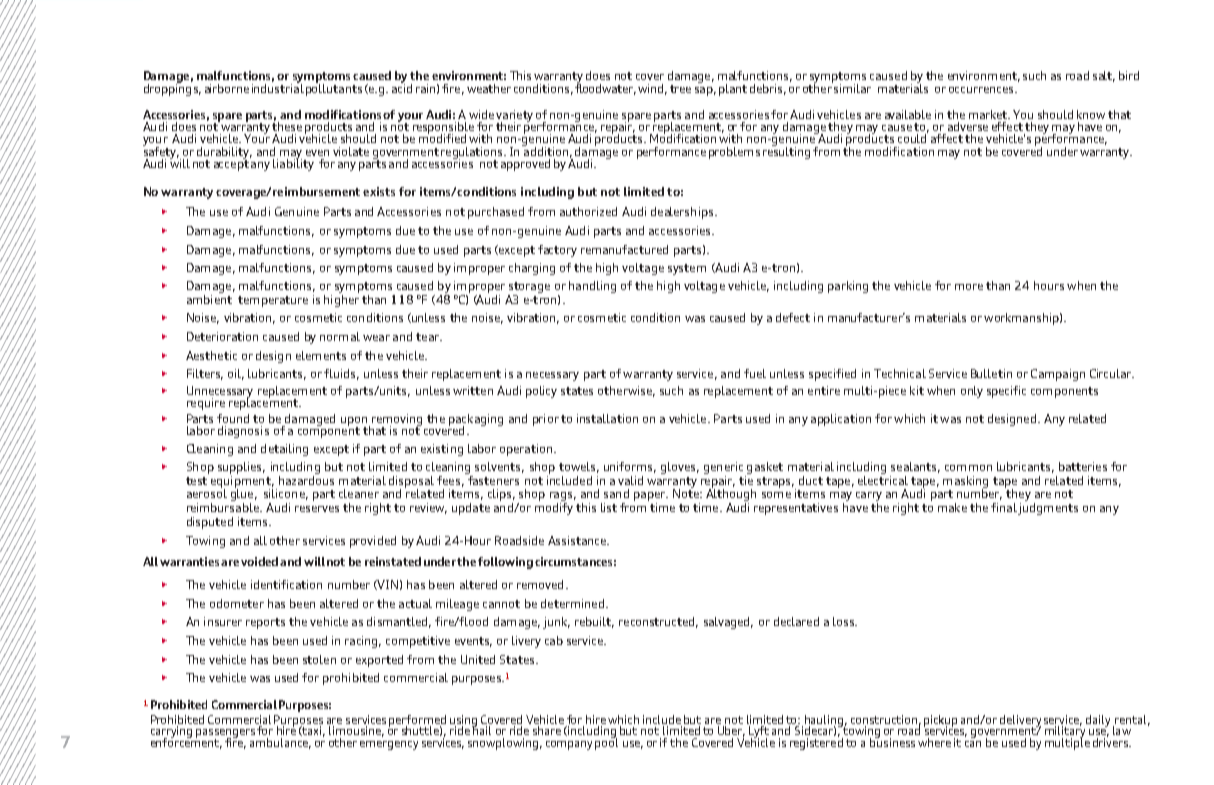 The width and height of the screenshot is (1214, 785). Describe the element at coordinates (592, 287) in the screenshot. I see `handling` at that location.
